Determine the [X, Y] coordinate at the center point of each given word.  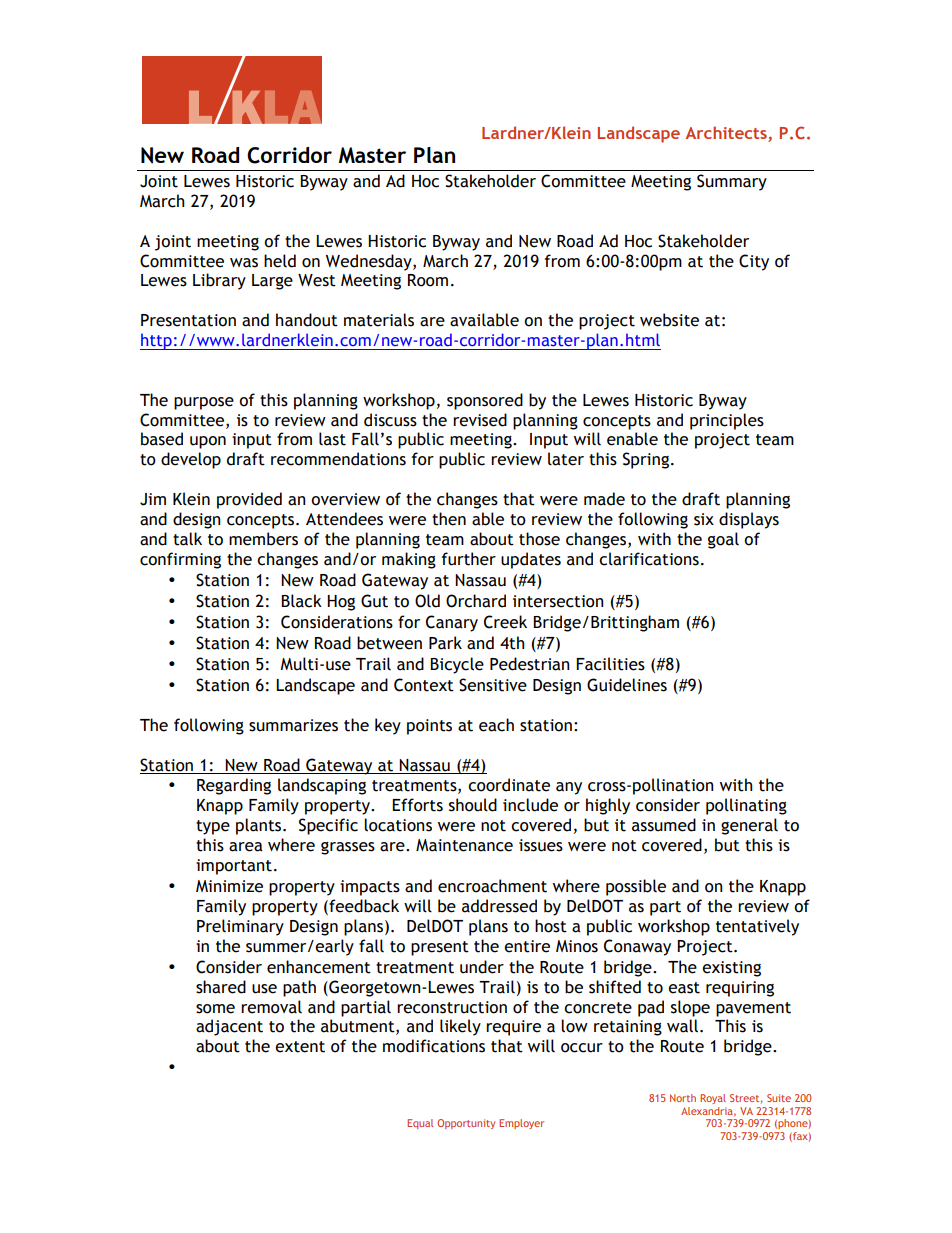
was [244, 263]
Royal [713, 1099]
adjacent [229, 1027]
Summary [732, 182]
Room [428, 280]
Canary [452, 623]
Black [301, 601]
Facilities [610, 664]
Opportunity [466, 1124]
